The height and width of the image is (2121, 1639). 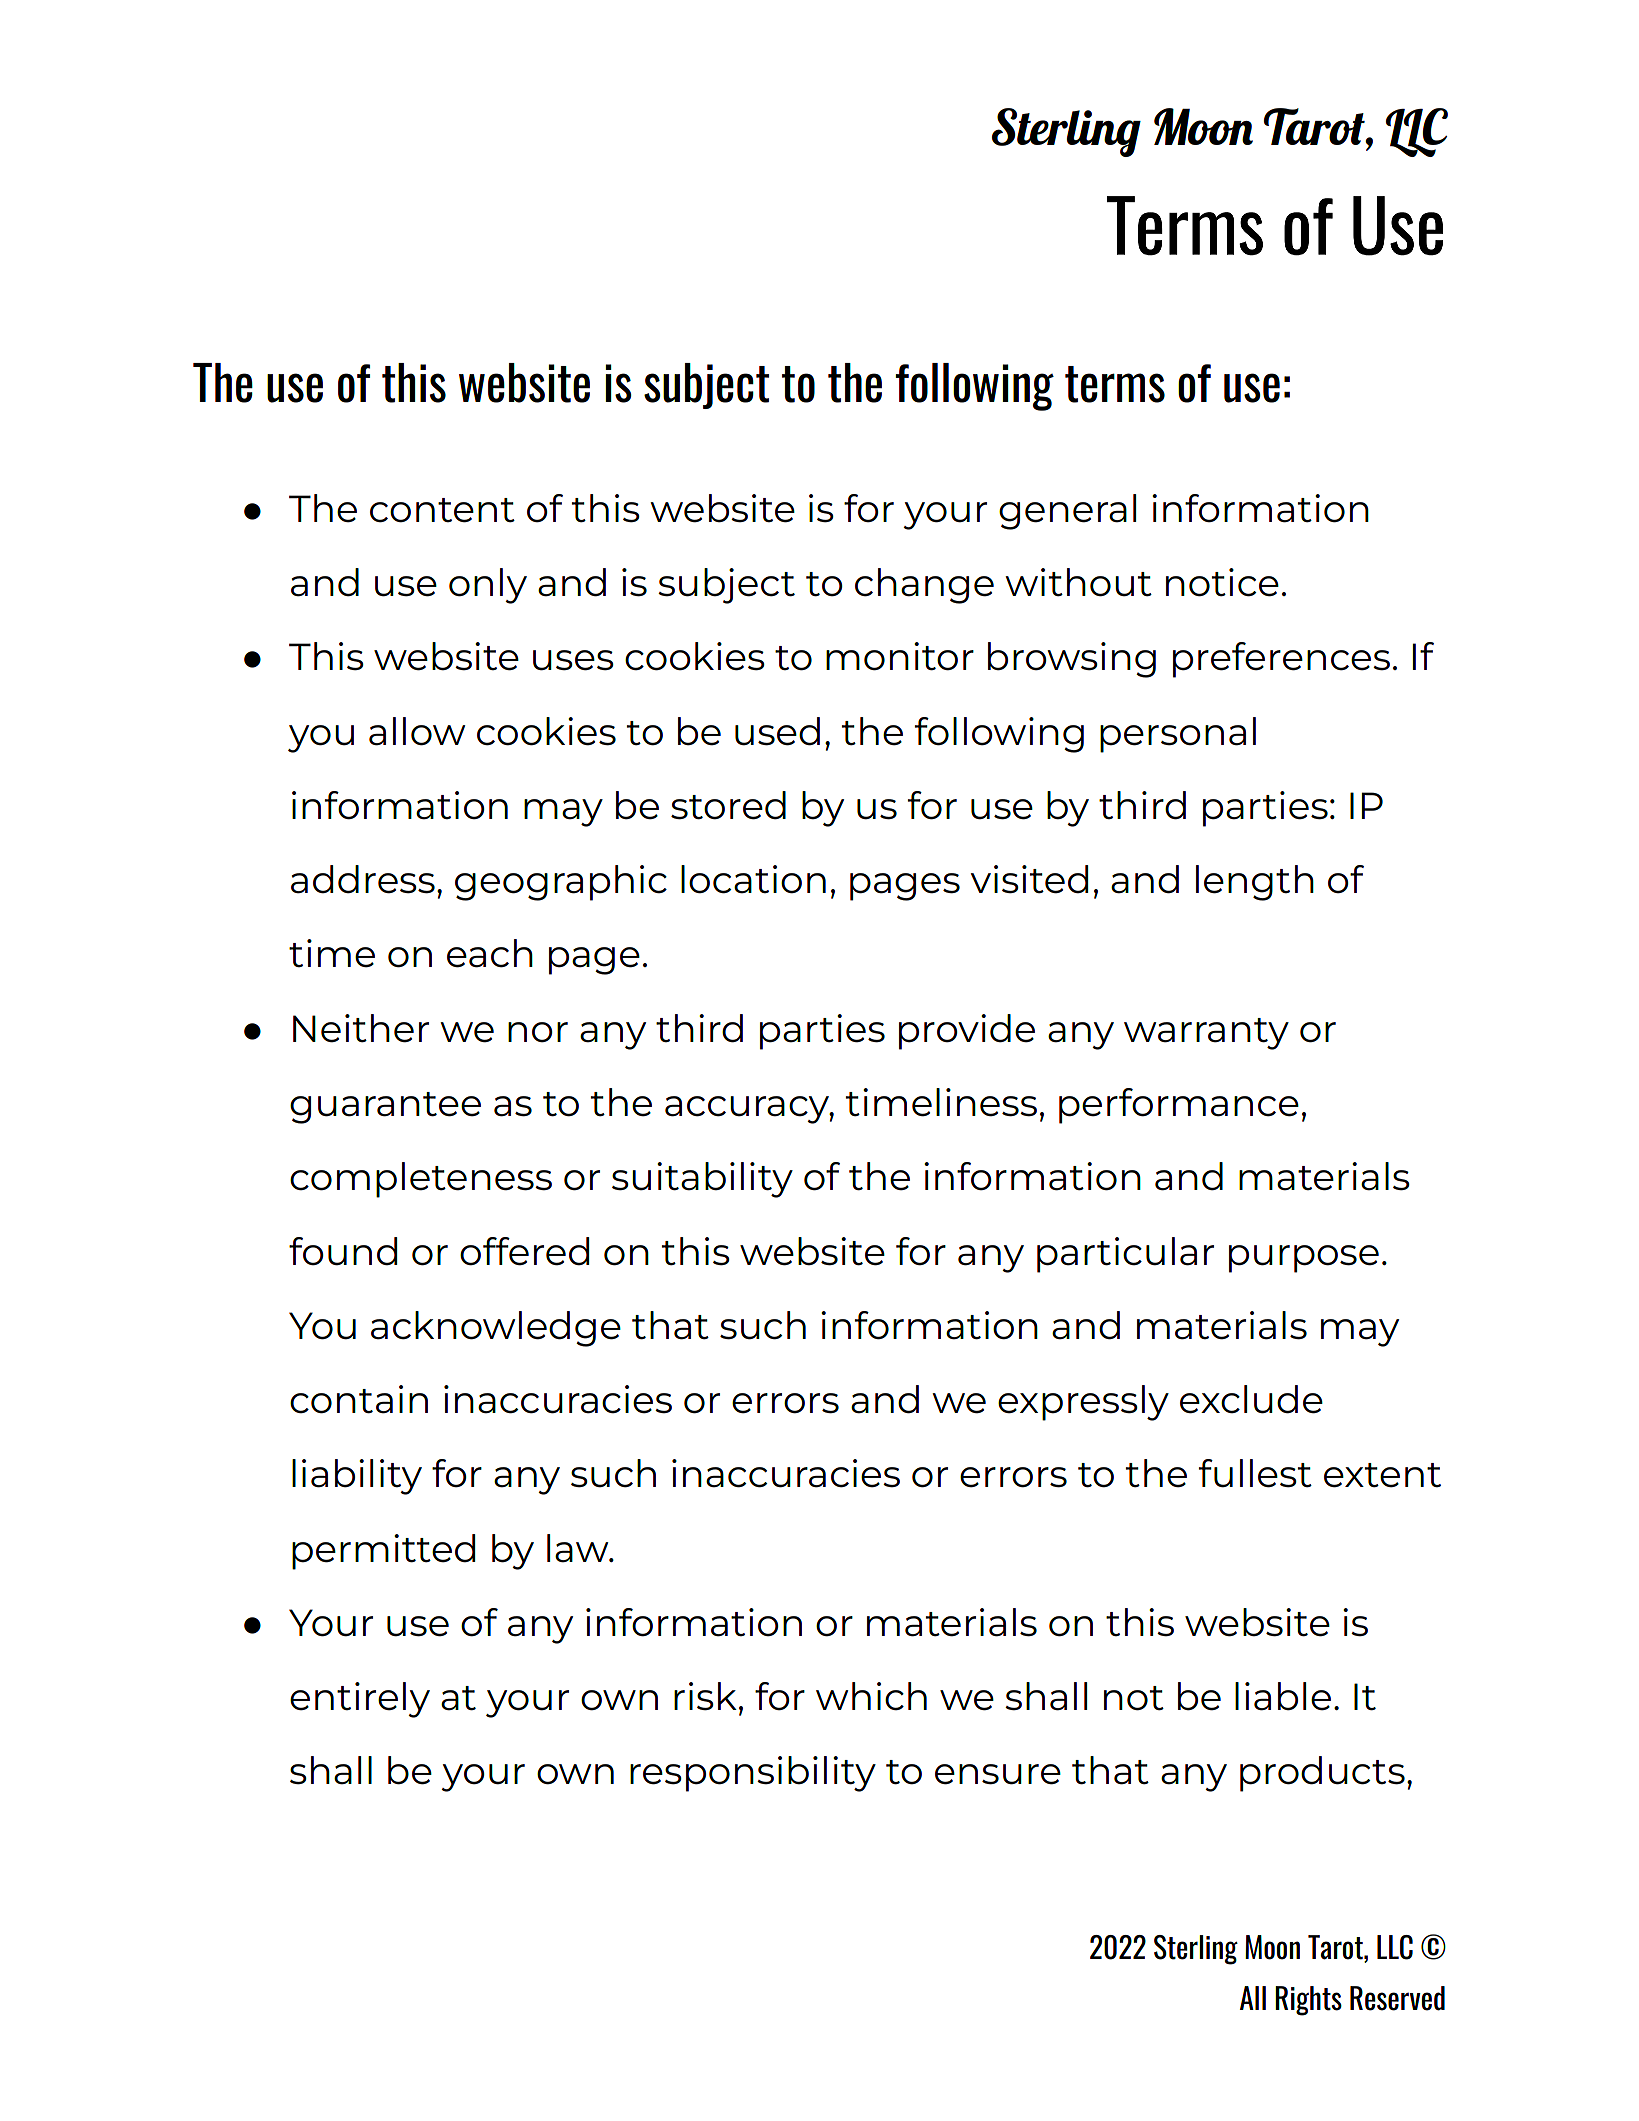 What do you see at coordinates (924, 586) in the image?
I see `change` at bounding box center [924, 586].
